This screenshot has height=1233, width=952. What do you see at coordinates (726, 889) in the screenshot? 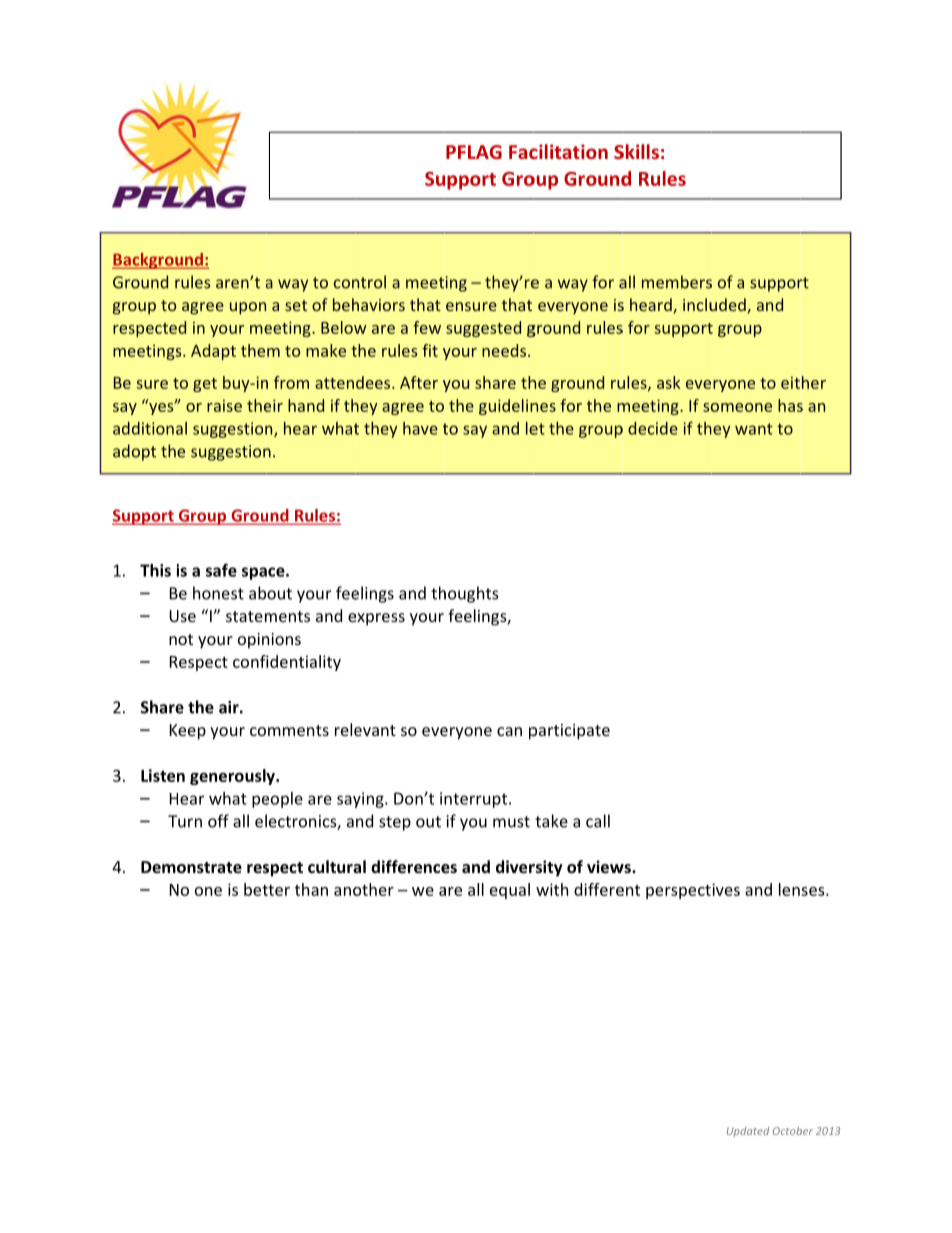
I see `ives` at bounding box center [726, 889].
